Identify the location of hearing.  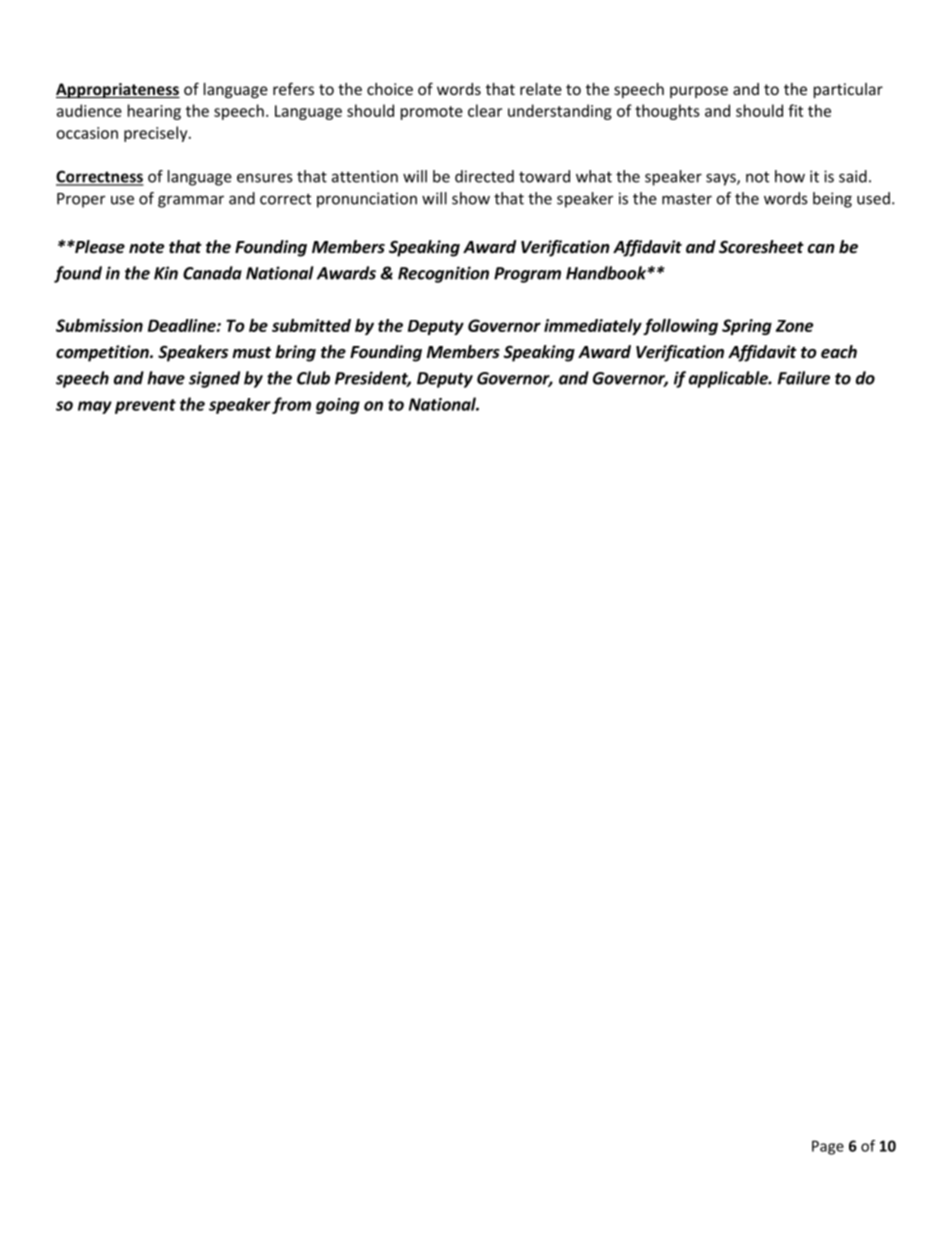
(154, 112).
